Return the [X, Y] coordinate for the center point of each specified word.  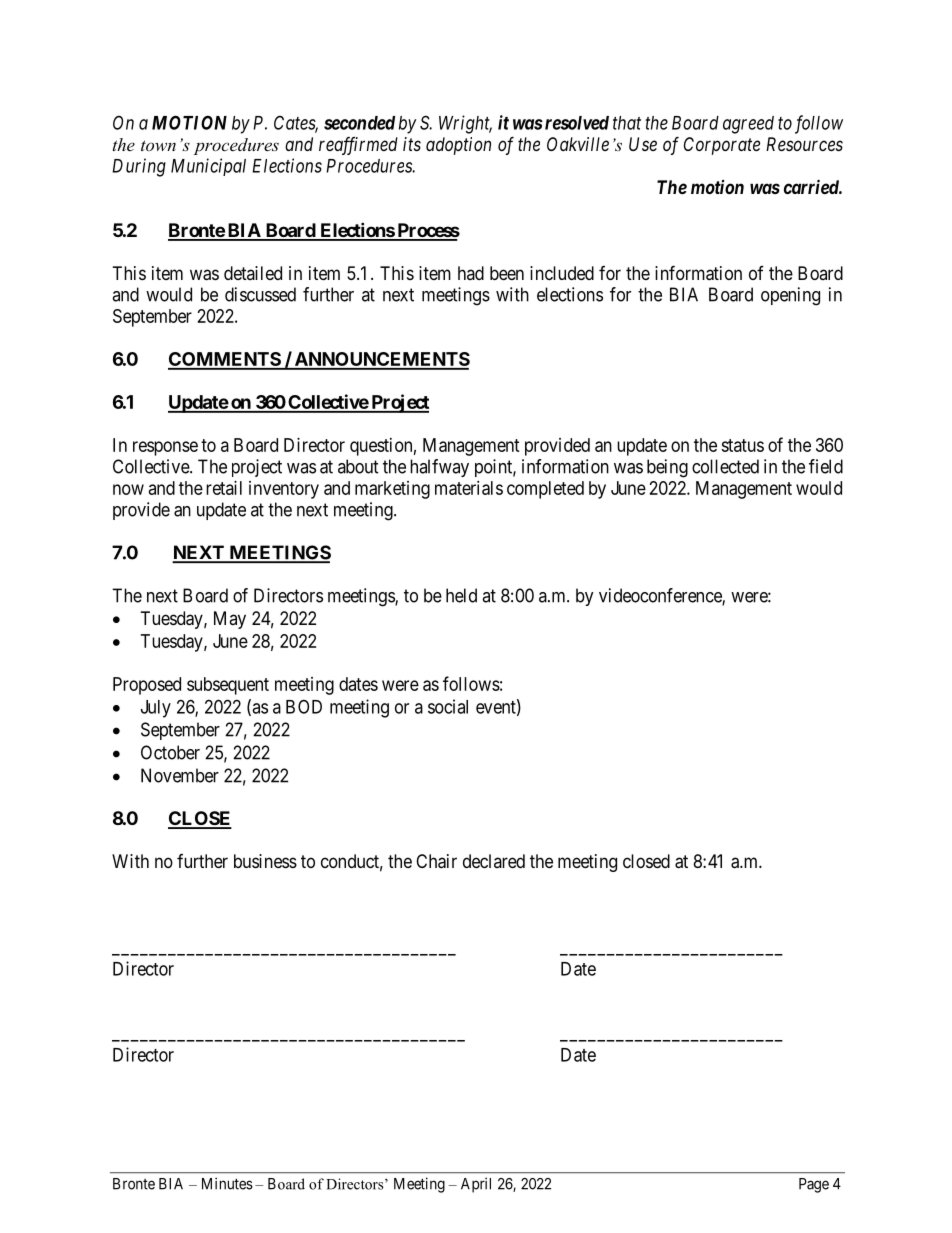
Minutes [227, 1183]
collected [725, 466]
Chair [436, 861]
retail [224, 488]
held [461, 595]
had [471, 273]
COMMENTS [225, 360]
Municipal [208, 167]
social [448, 706]
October [170, 752]
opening [790, 296]
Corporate [722, 146]
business [265, 861]
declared [494, 861]
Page [814, 1185]
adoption [458, 146]
